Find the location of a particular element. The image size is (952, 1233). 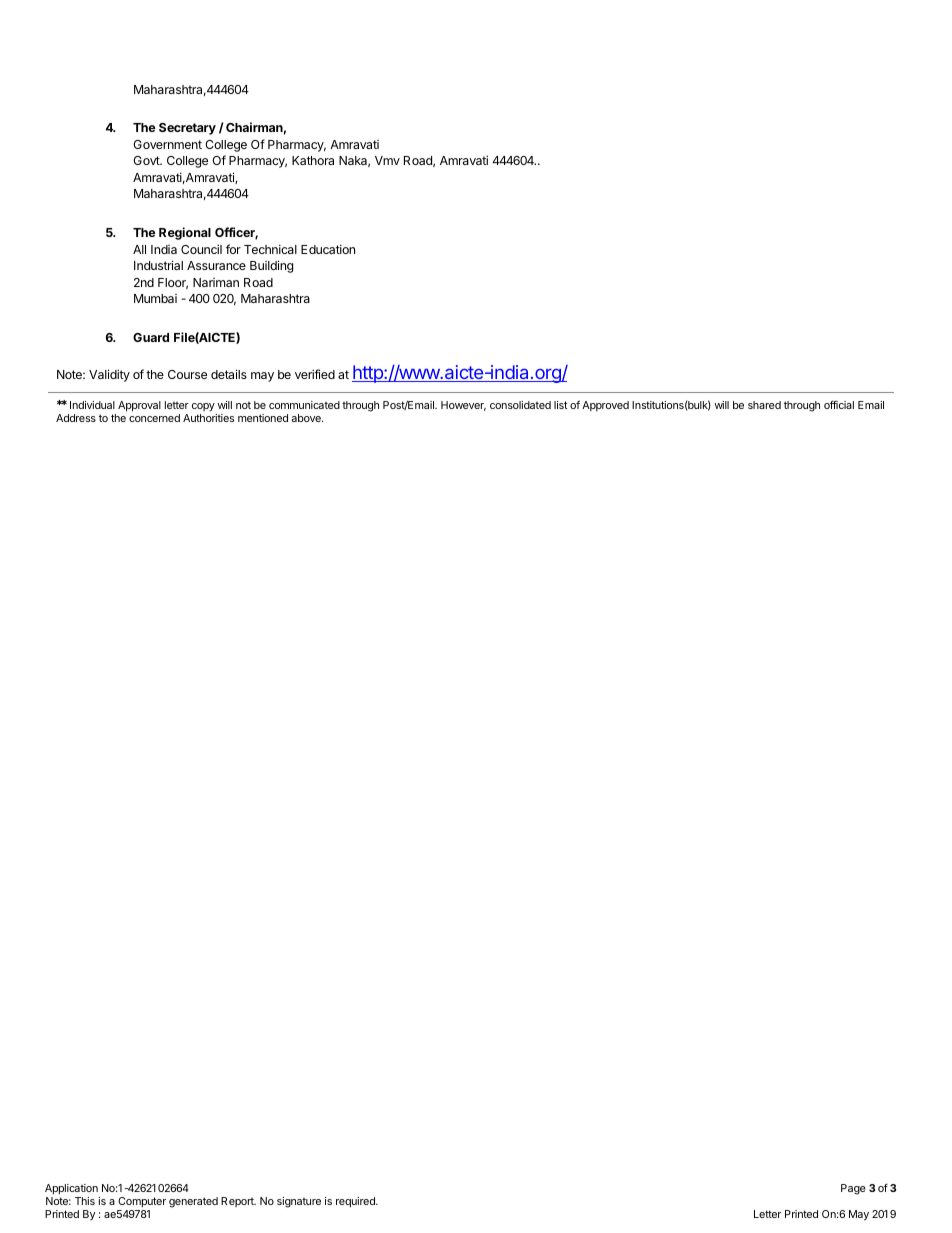

Application is located at coordinates (71, 1189).
